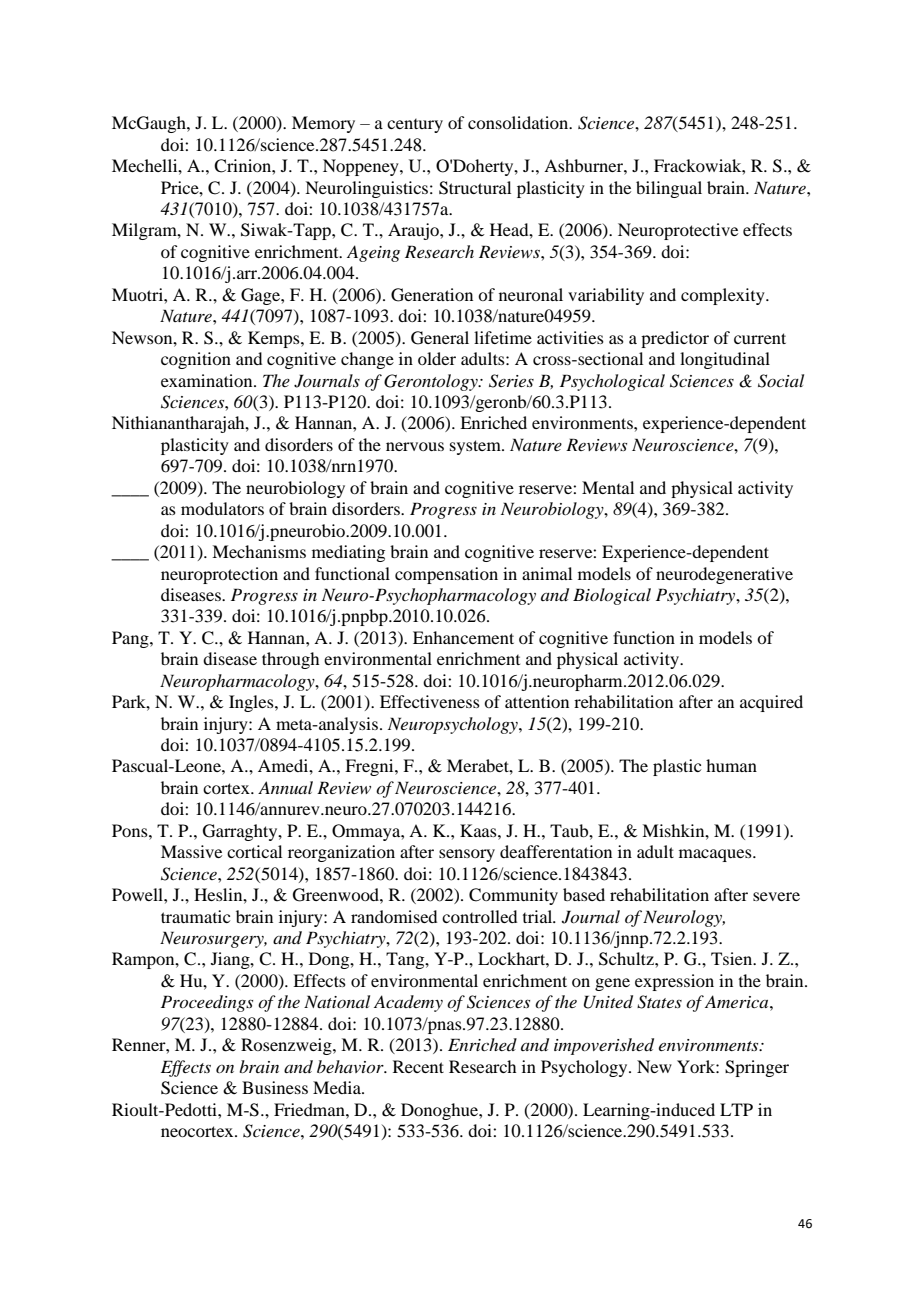  Describe the element at coordinates (418, 1066) in the screenshot. I see `Recent` at that location.
